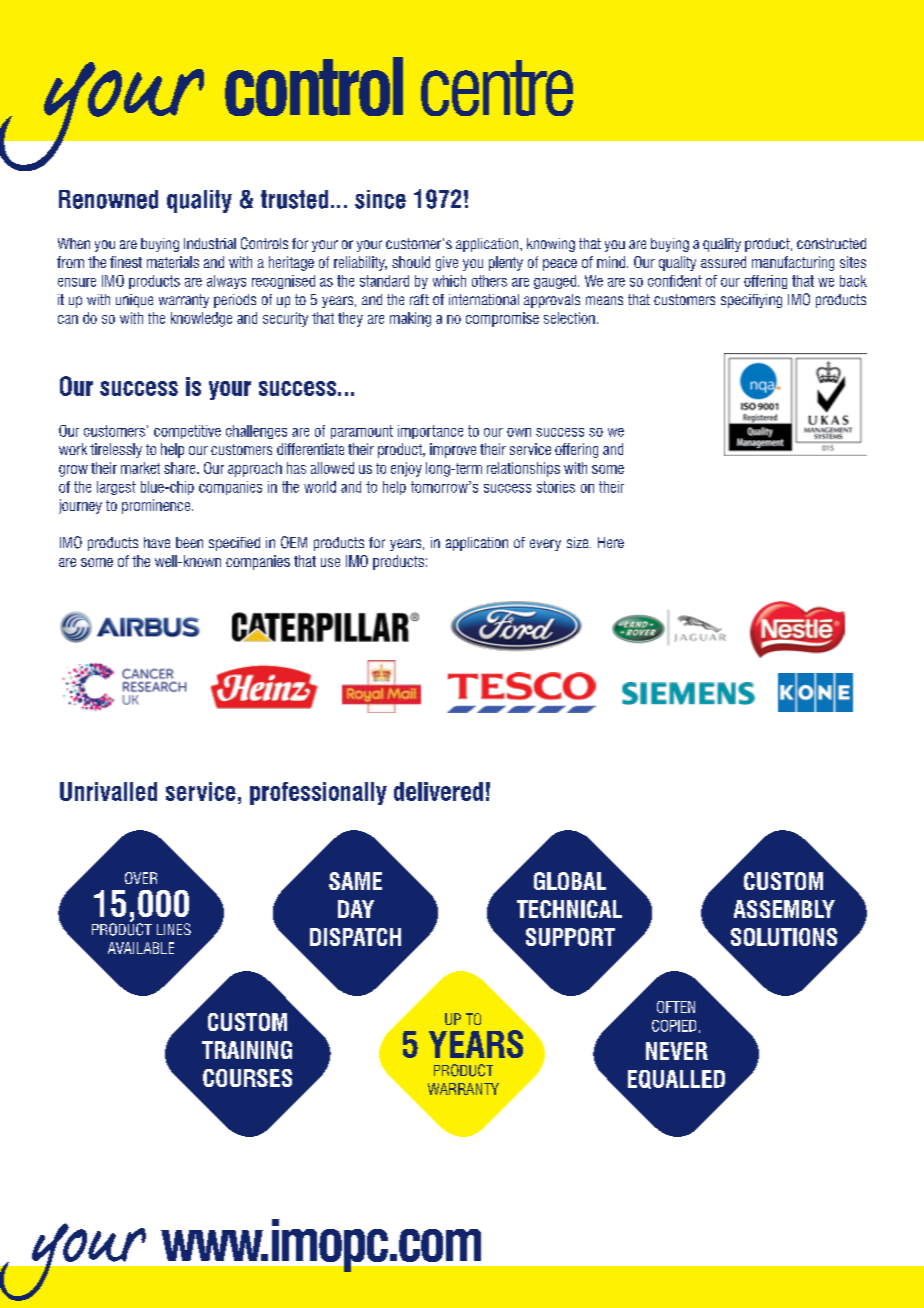 This screenshot has width=924, height=1308. Describe the element at coordinates (502, 319) in the screenshot. I see `compromise` at that location.
